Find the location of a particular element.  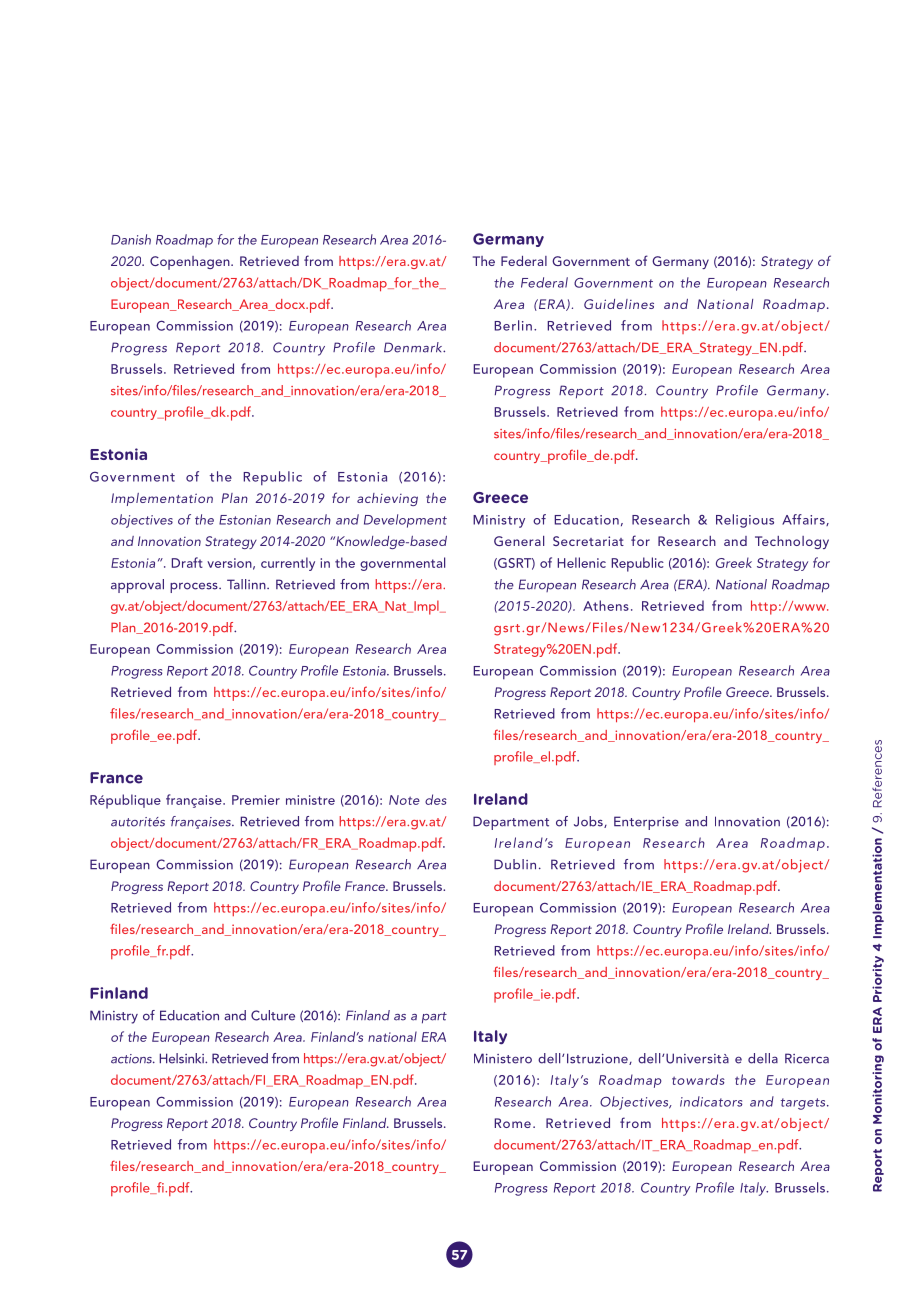

Berlin is located at coordinates (513, 325).
